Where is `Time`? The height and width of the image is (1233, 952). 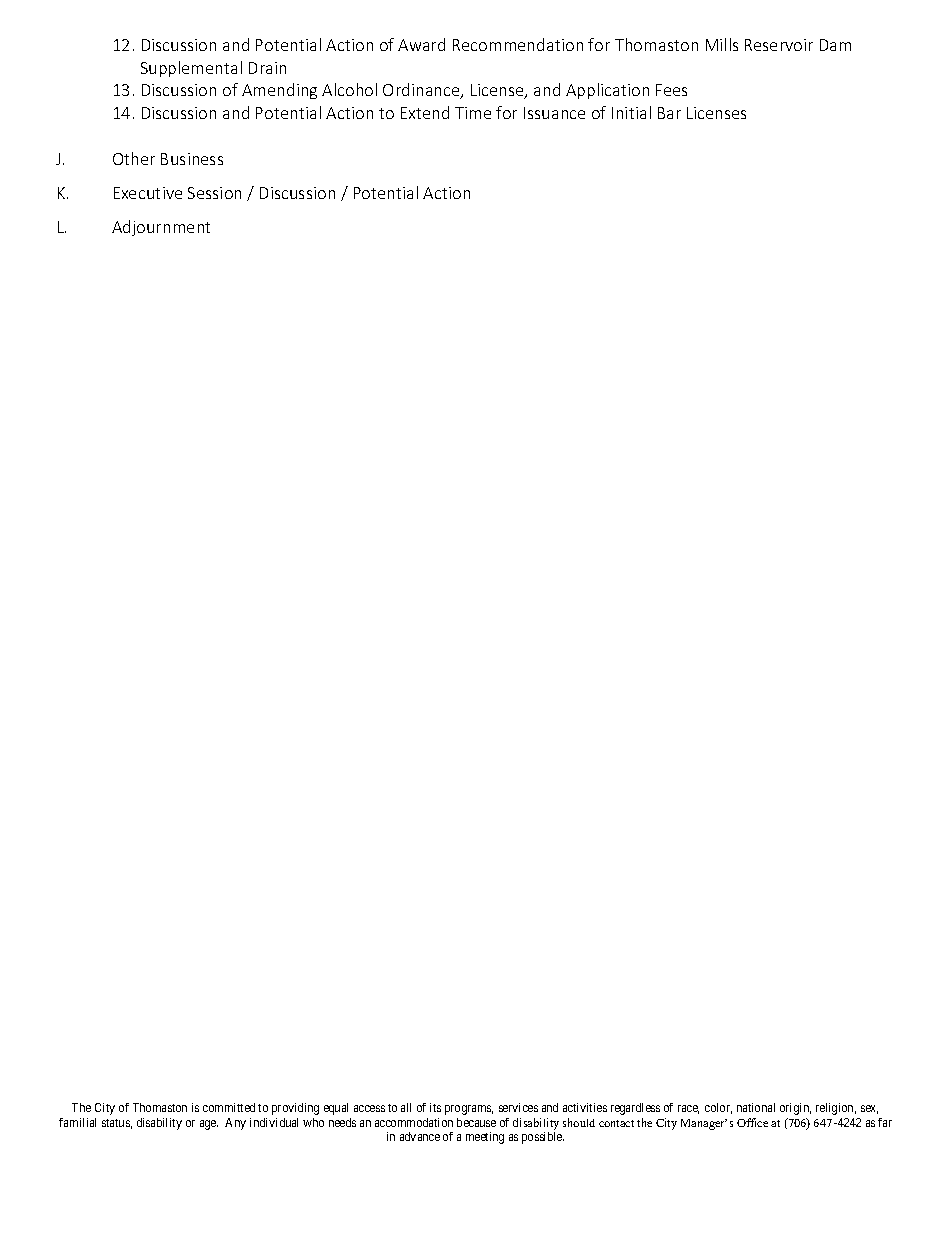
Time is located at coordinates (473, 113).
